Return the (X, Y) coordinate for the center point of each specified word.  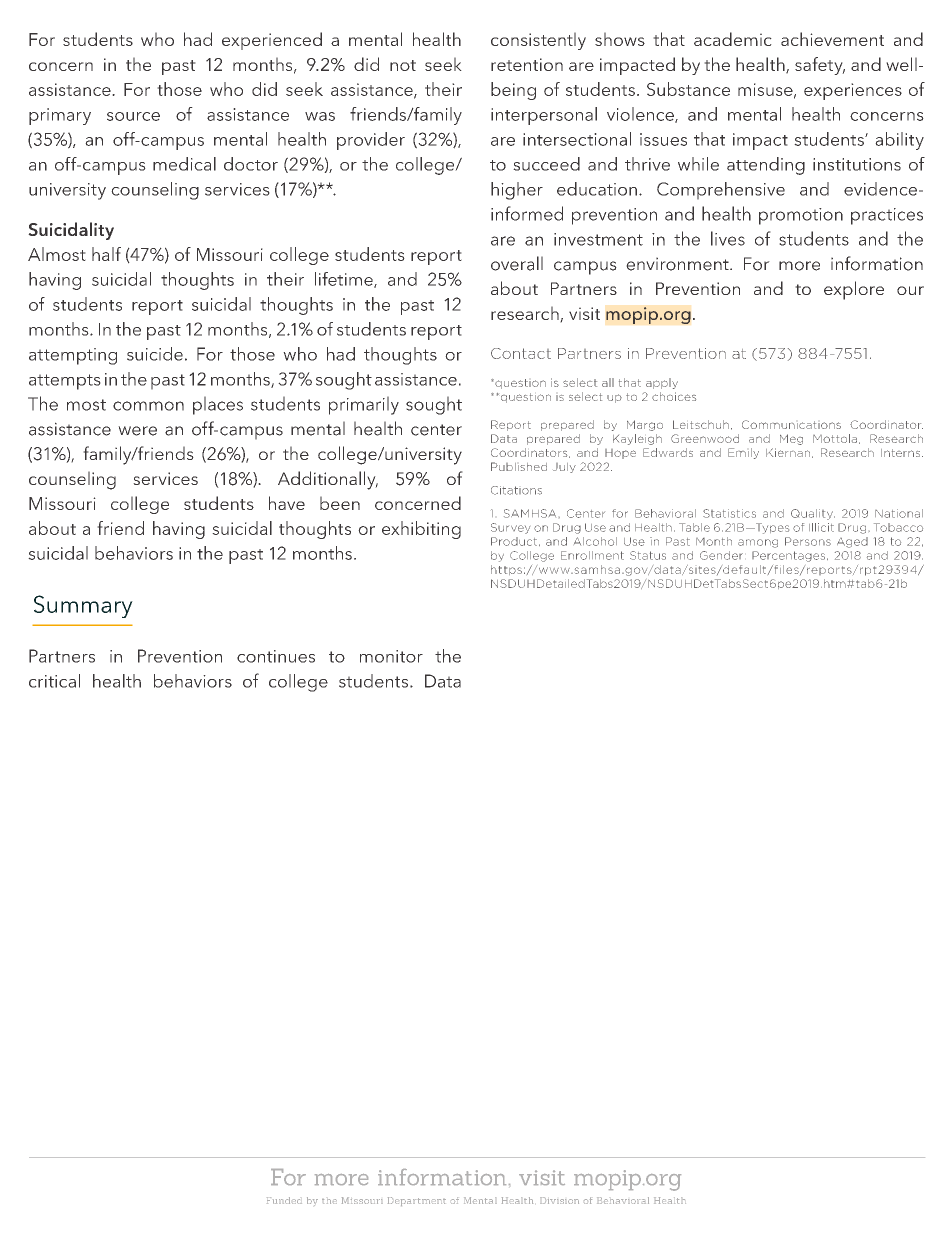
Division (559, 1200)
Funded (284, 1200)
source (133, 116)
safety (820, 66)
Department (417, 1201)
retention (527, 64)
